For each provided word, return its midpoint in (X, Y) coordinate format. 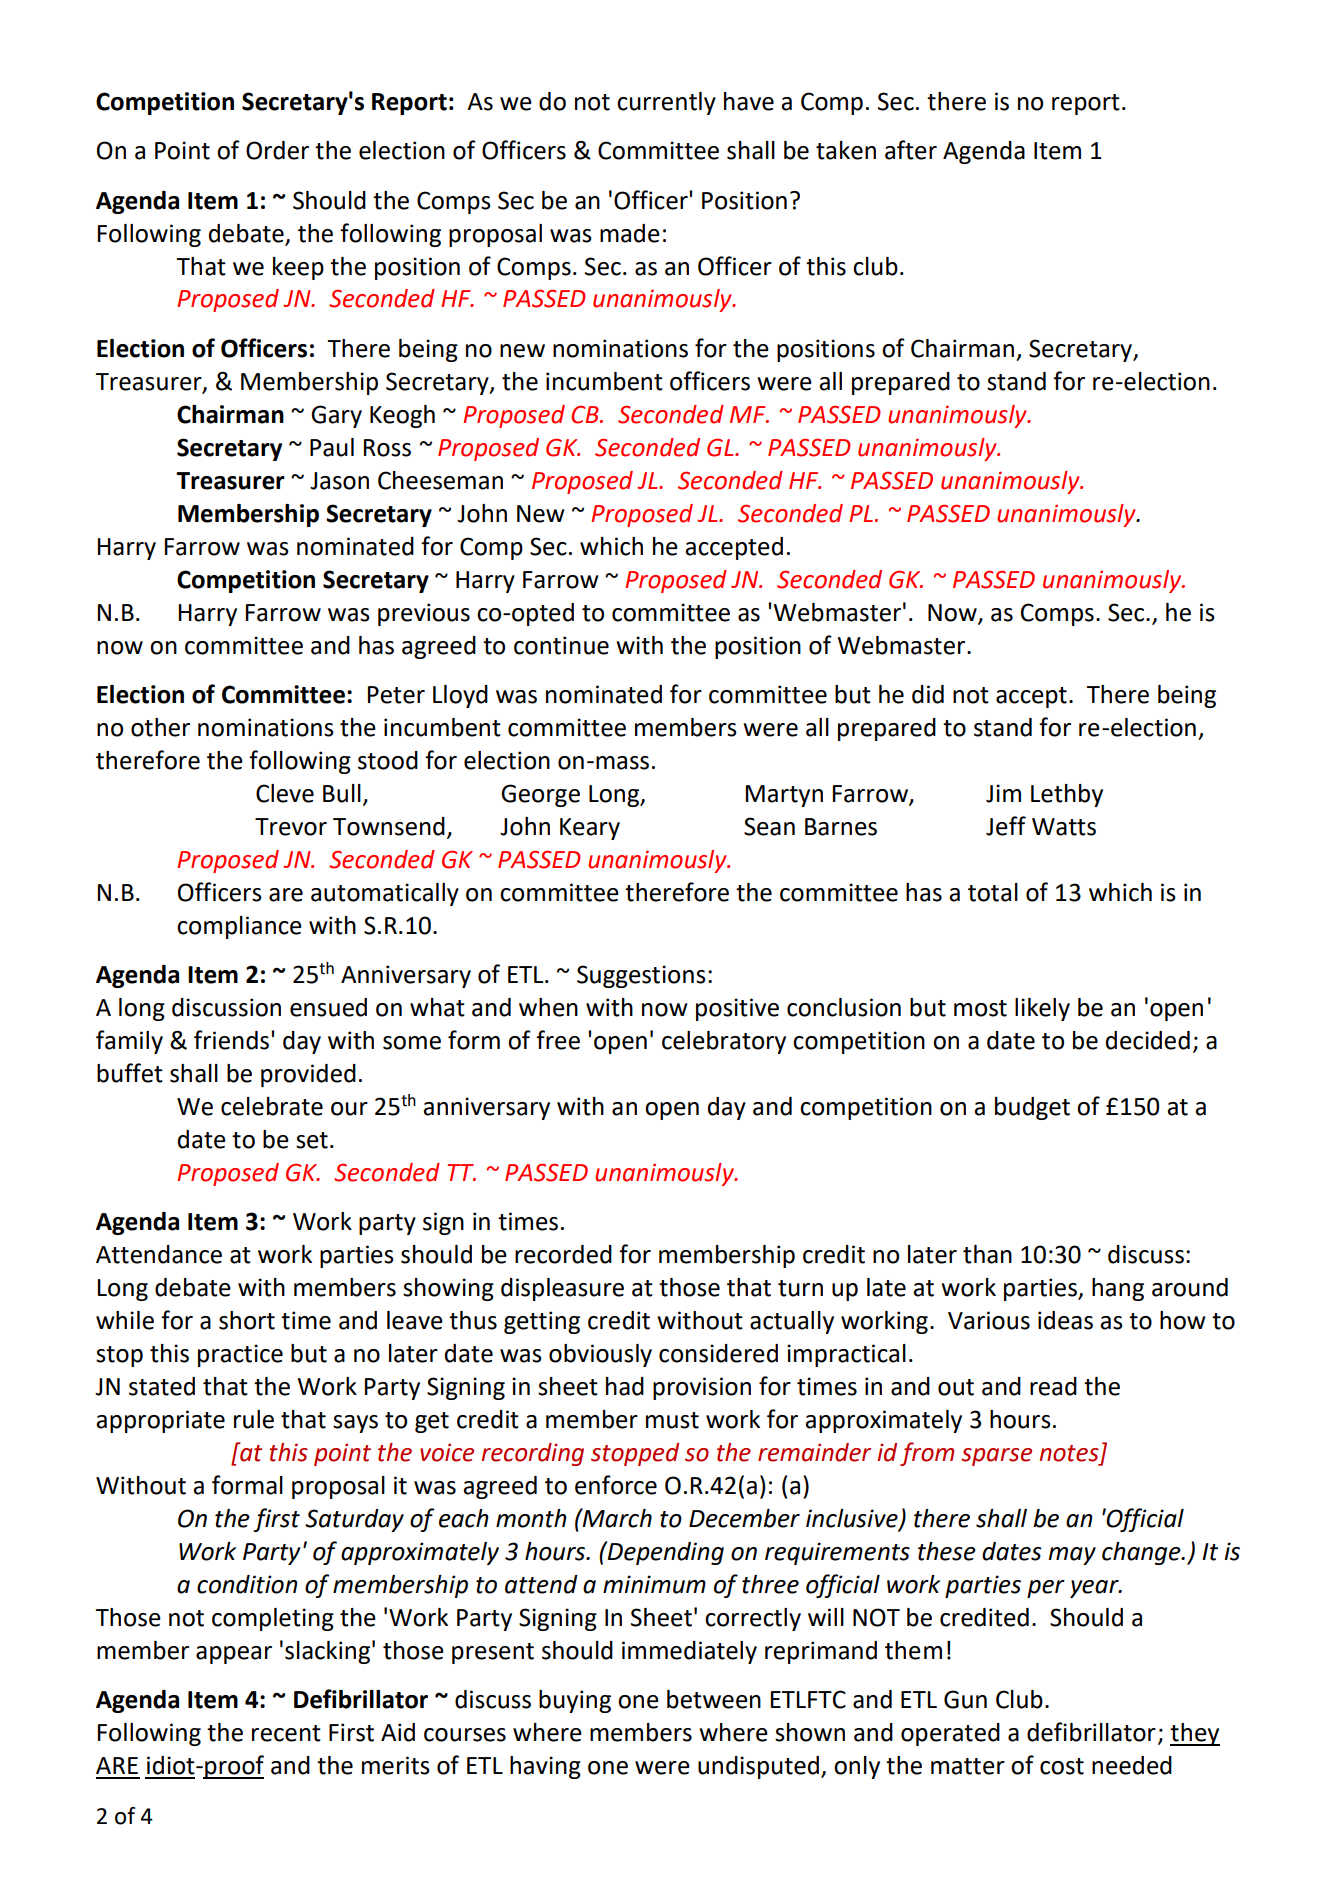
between (714, 1699)
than (987, 1254)
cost (1062, 1766)
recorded (563, 1254)
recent (286, 1733)
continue (561, 645)
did (928, 694)
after (911, 150)
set (312, 1140)
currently (666, 103)
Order (277, 150)
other (160, 727)
